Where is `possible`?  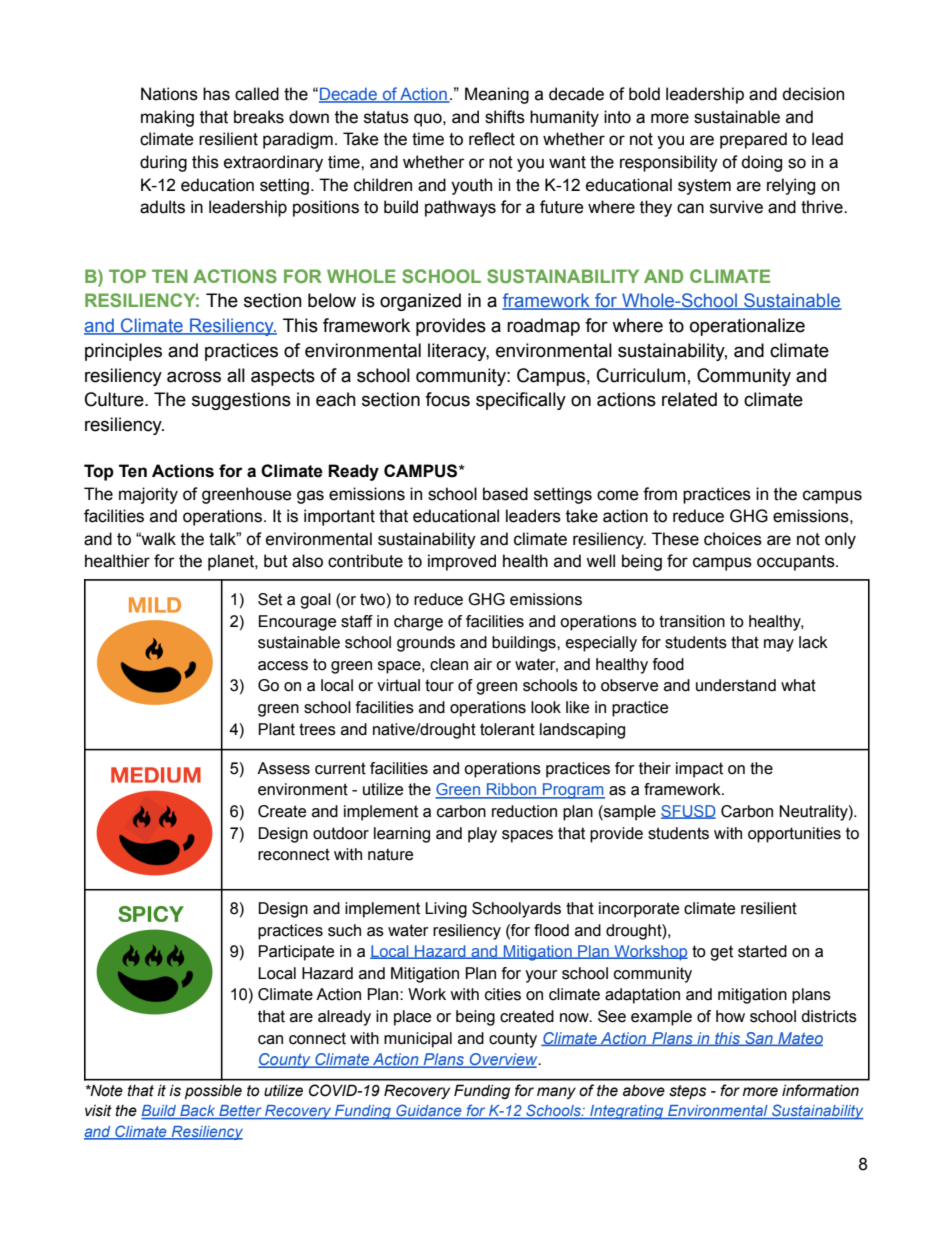 possible is located at coordinates (213, 1092).
